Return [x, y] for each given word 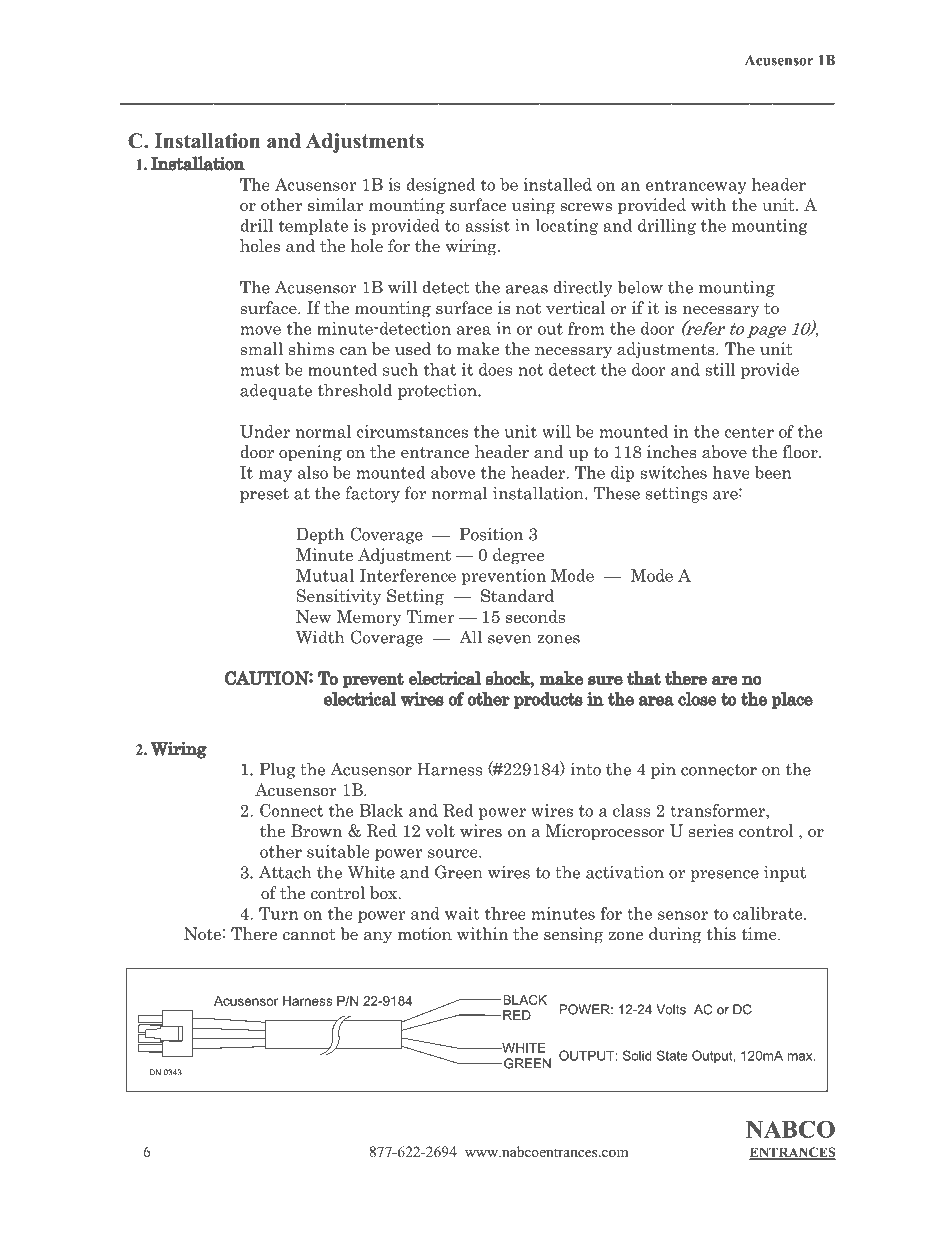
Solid [637, 1055]
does [495, 369]
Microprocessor [605, 832]
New [313, 616]
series [711, 831]
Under [265, 431]
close [697, 699]
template [313, 227]
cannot [309, 935]
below [640, 287]
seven [510, 639]
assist [487, 225]
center [749, 432]
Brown [317, 831]
